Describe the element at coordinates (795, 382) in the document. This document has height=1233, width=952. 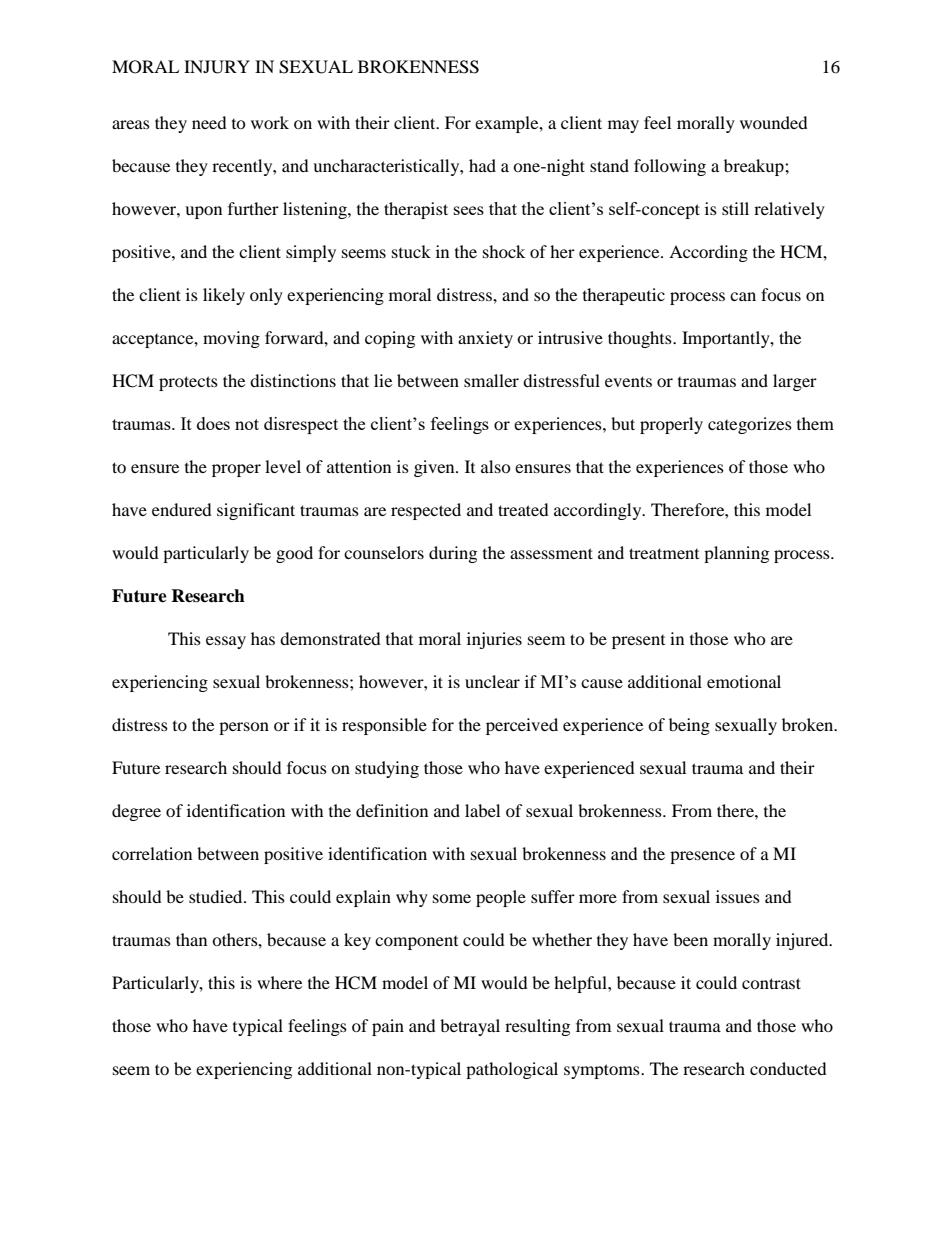
I see `larger` at that location.
